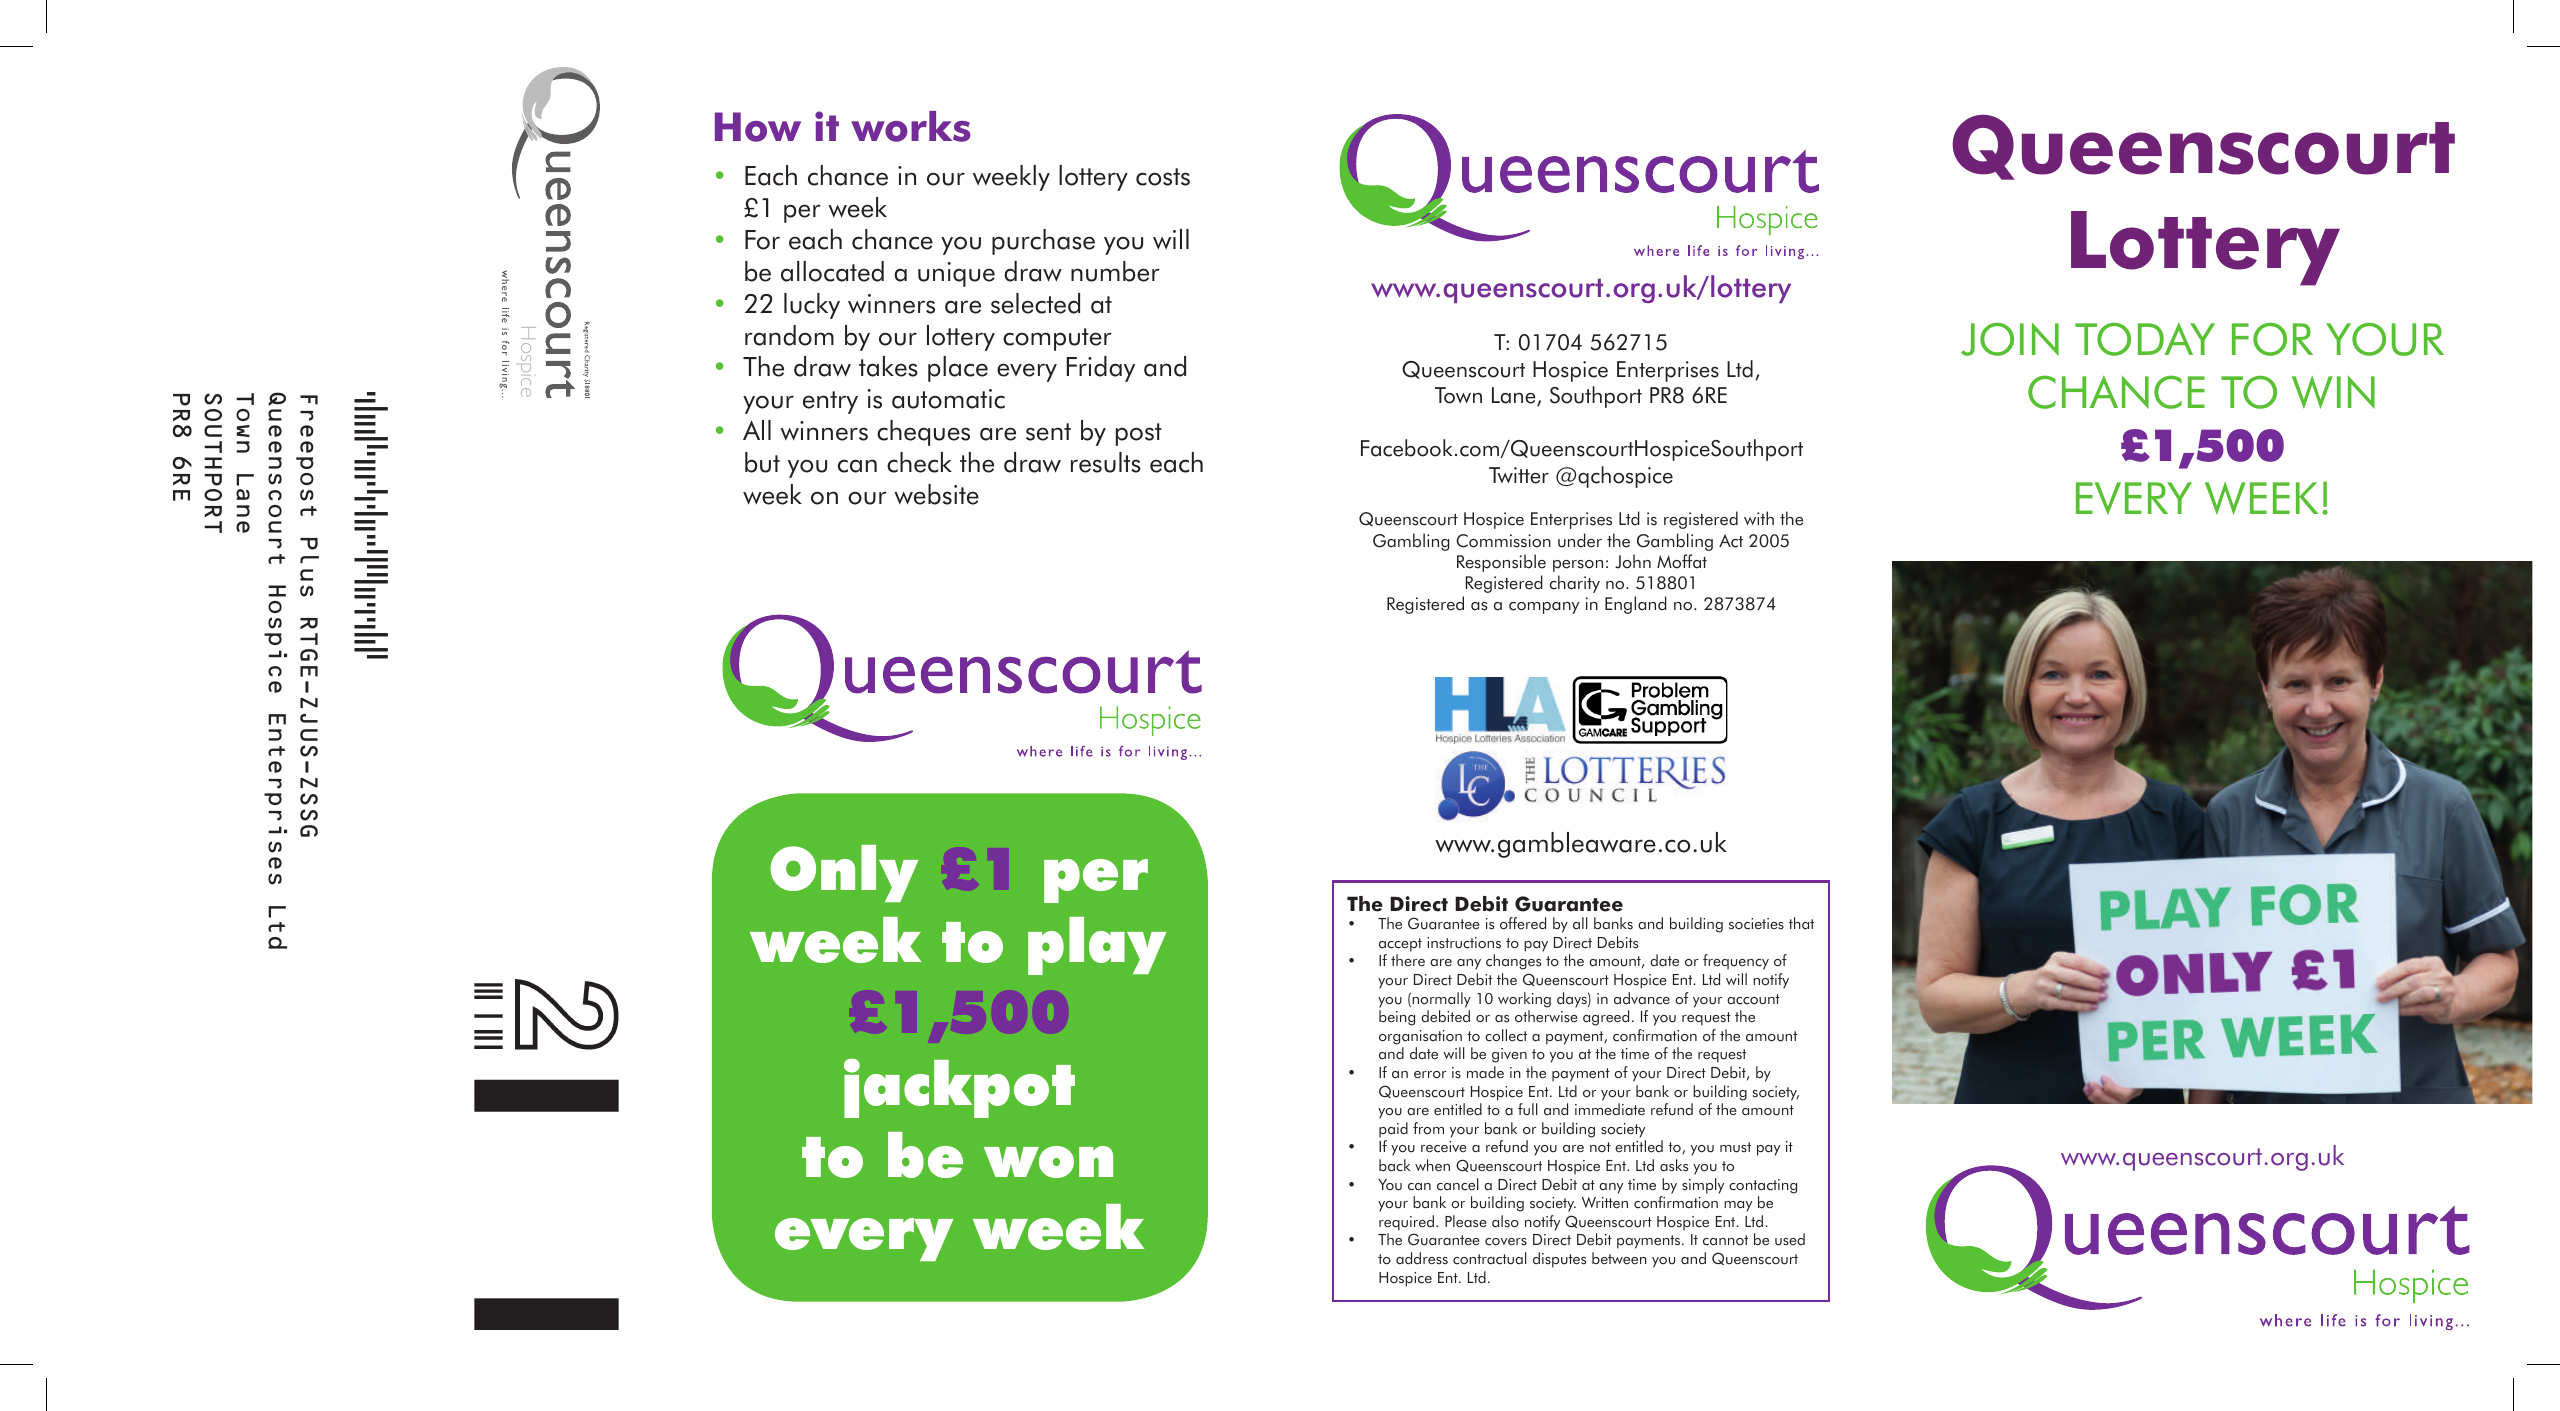  I want to click on JOIN, so click(2010, 339).
